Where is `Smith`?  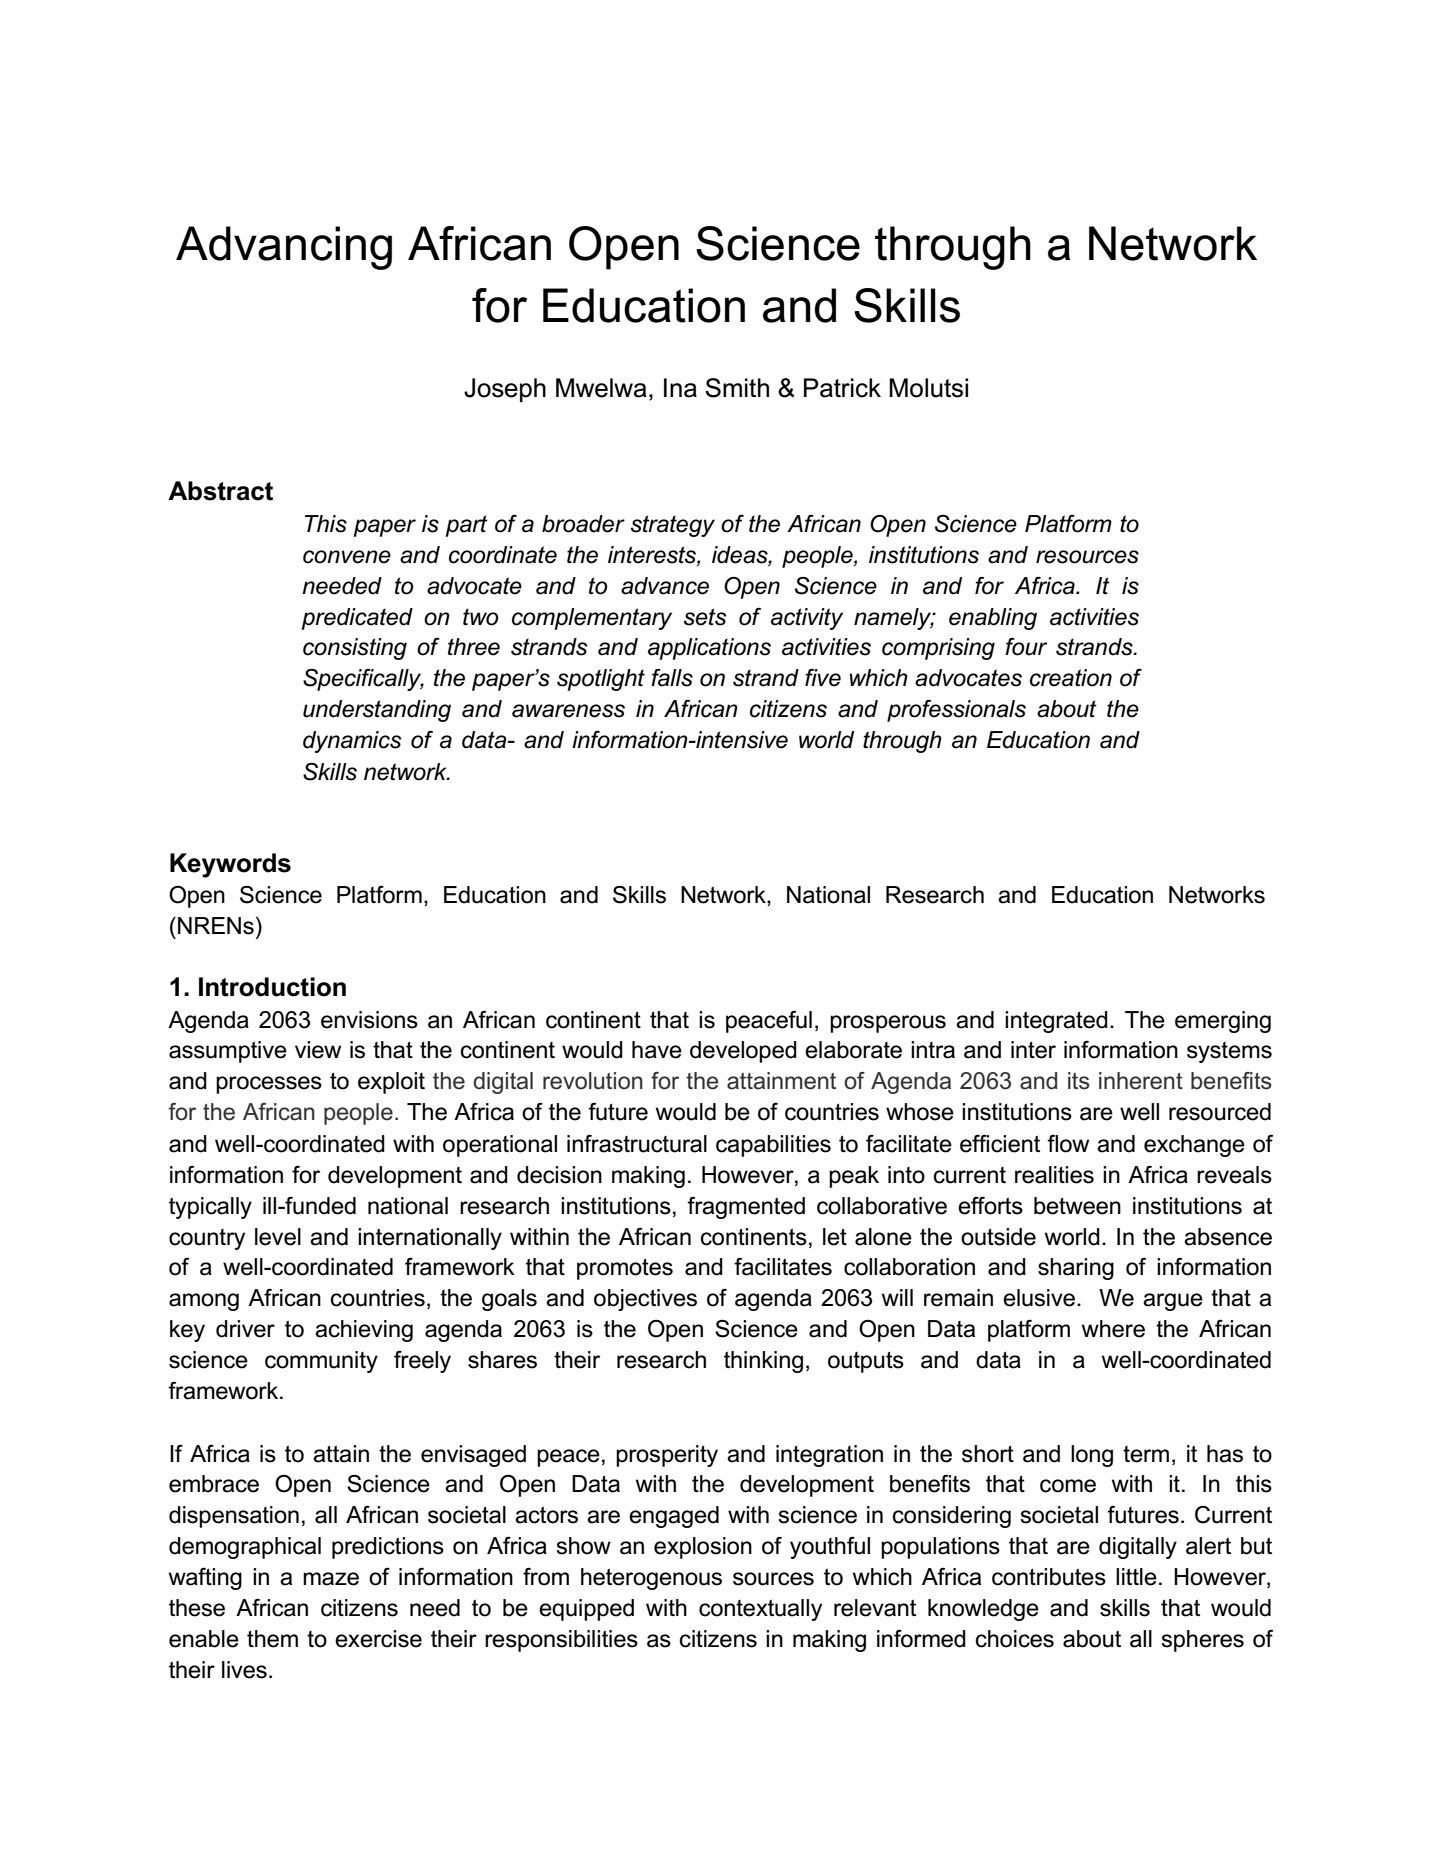
Smith is located at coordinates (737, 388).
